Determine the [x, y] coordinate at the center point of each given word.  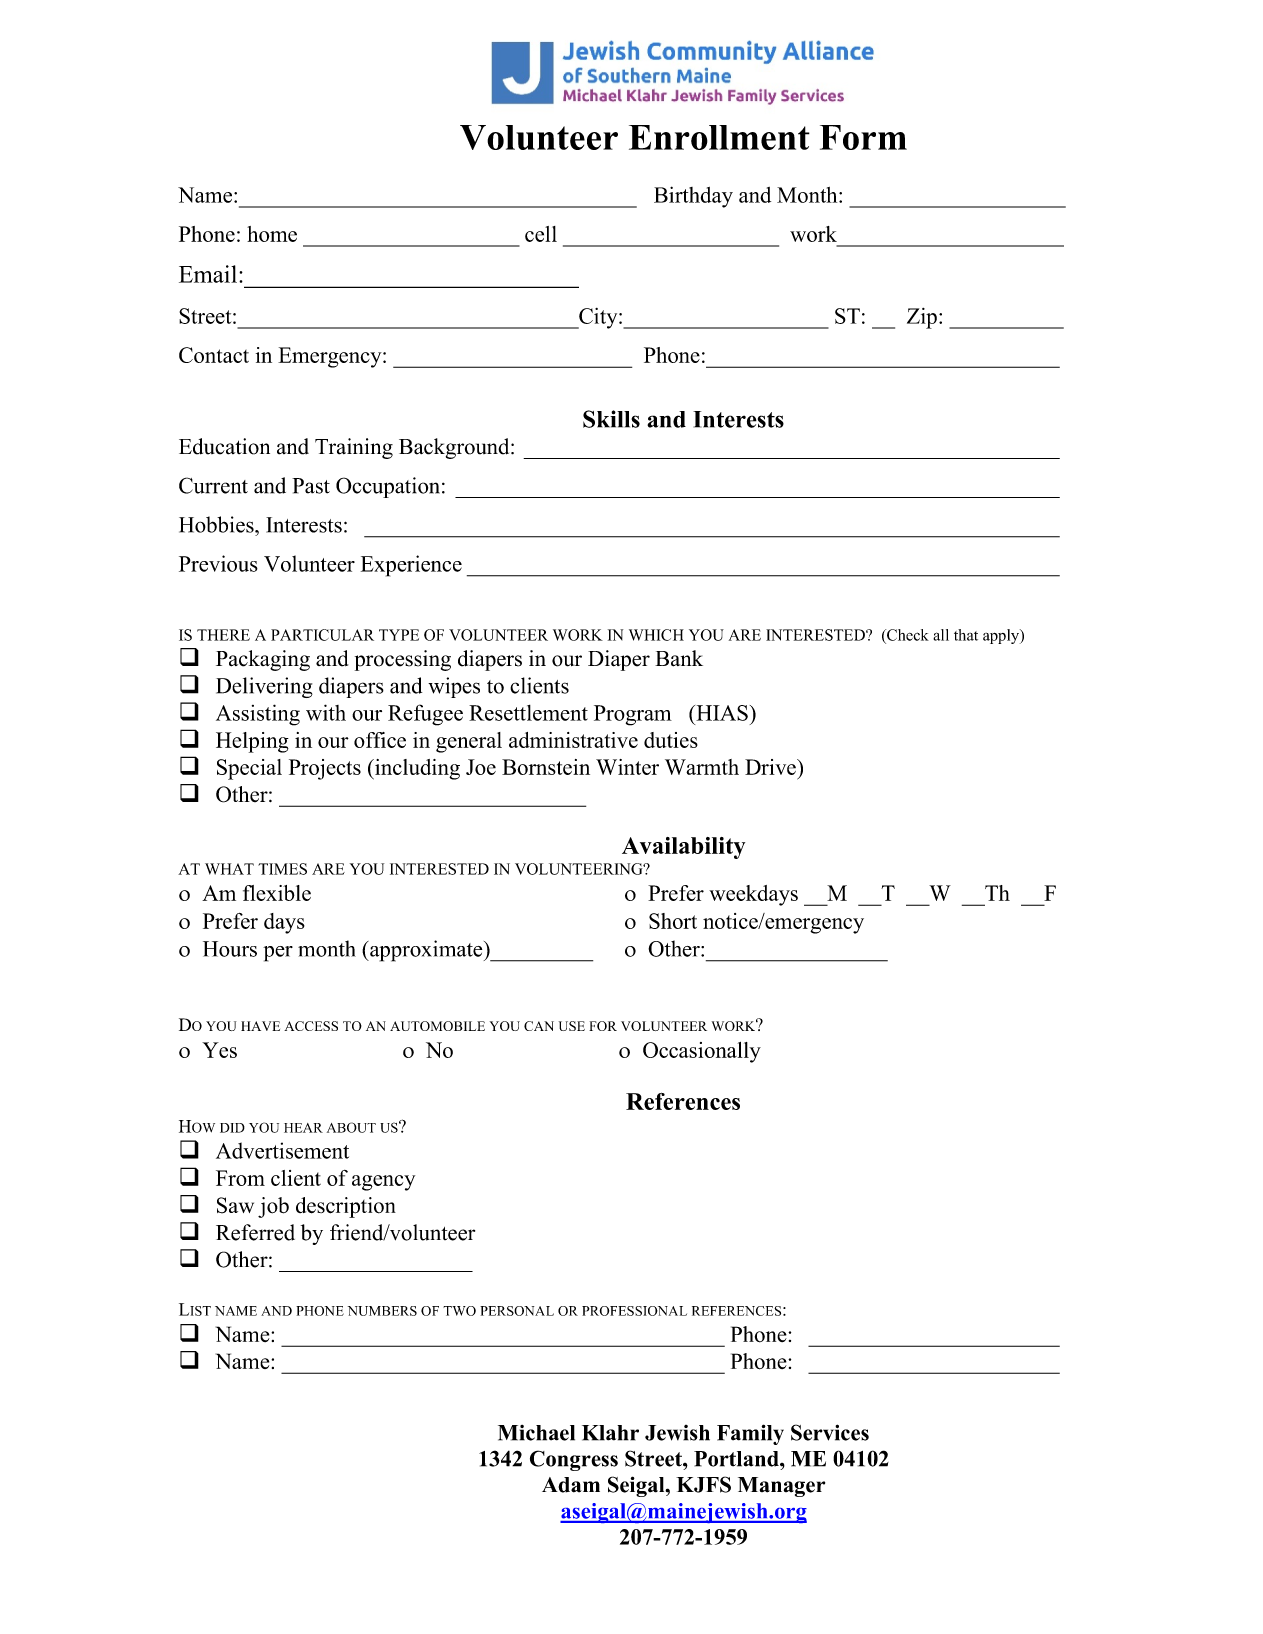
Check [907, 635]
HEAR [303, 1128]
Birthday [693, 197]
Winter [627, 767]
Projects [325, 769]
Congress [574, 1460]
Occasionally [702, 1052]
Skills [611, 419]
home [272, 234]
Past [311, 486]
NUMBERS [382, 1311]
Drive [771, 767]
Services [830, 1432]
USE [572, 1026]
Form [863, 137]
